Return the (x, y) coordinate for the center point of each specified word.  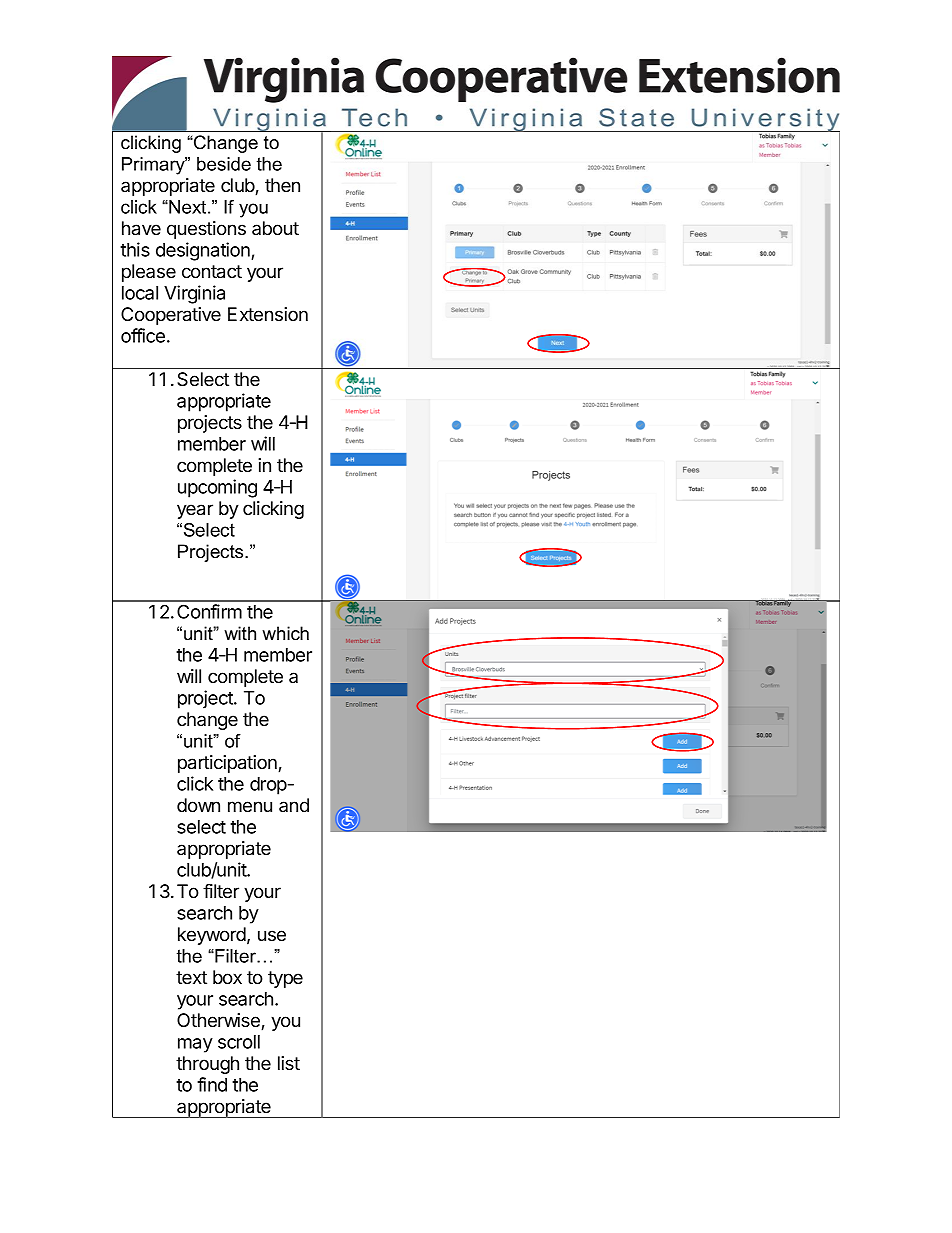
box (227, 977)
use (272, 935)
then (282, 185)
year (195, 511)
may (195, 1045)
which (285, 633)
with (240, 633)
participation (228, 764)
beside (224, 164)
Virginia (194, 294)
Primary (154, 166)
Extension (268, 314)
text (191, 977)
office (143, 335)
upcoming (217, 488)
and (294, 805)
